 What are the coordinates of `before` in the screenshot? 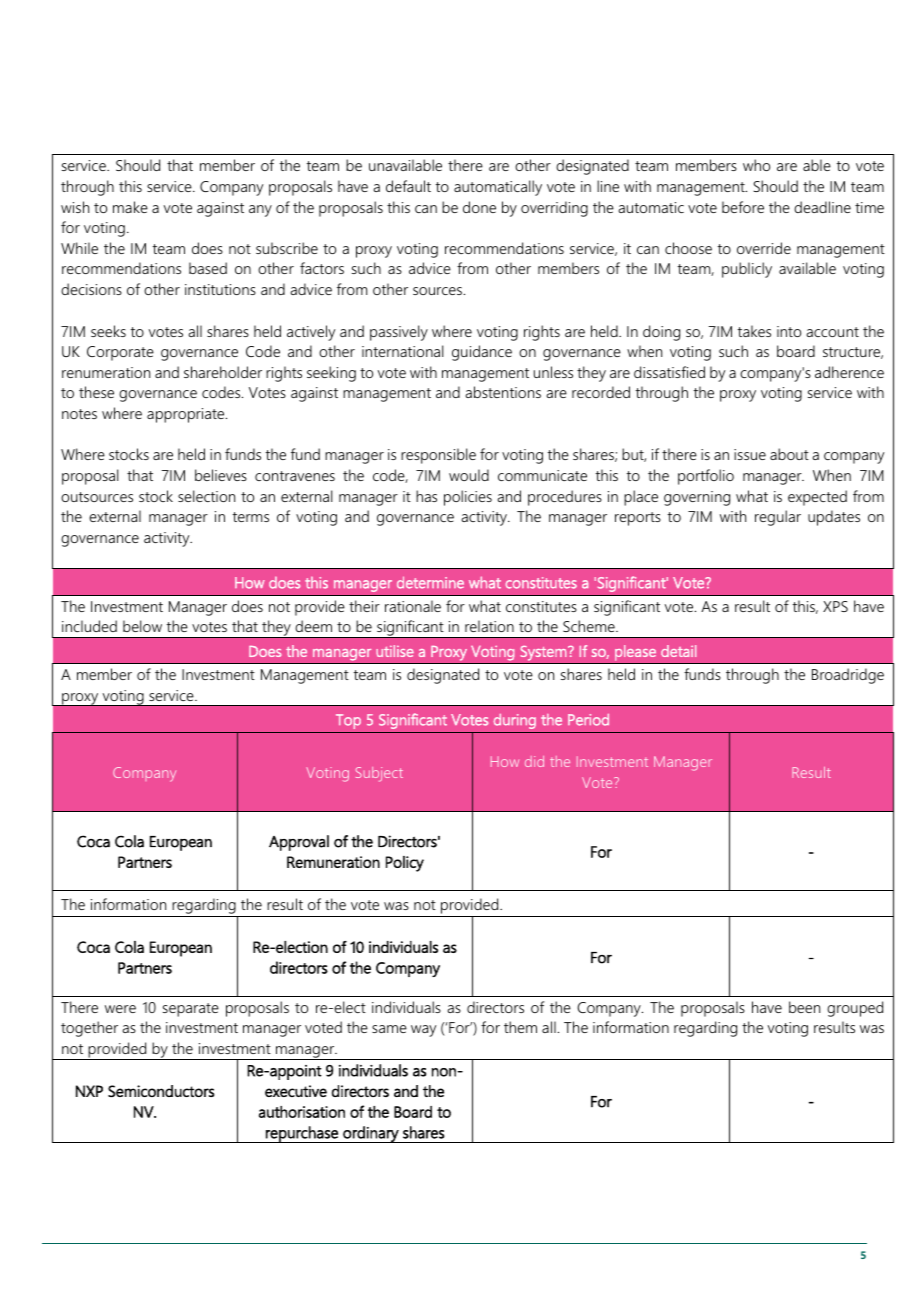 It's located at (743, 207).
